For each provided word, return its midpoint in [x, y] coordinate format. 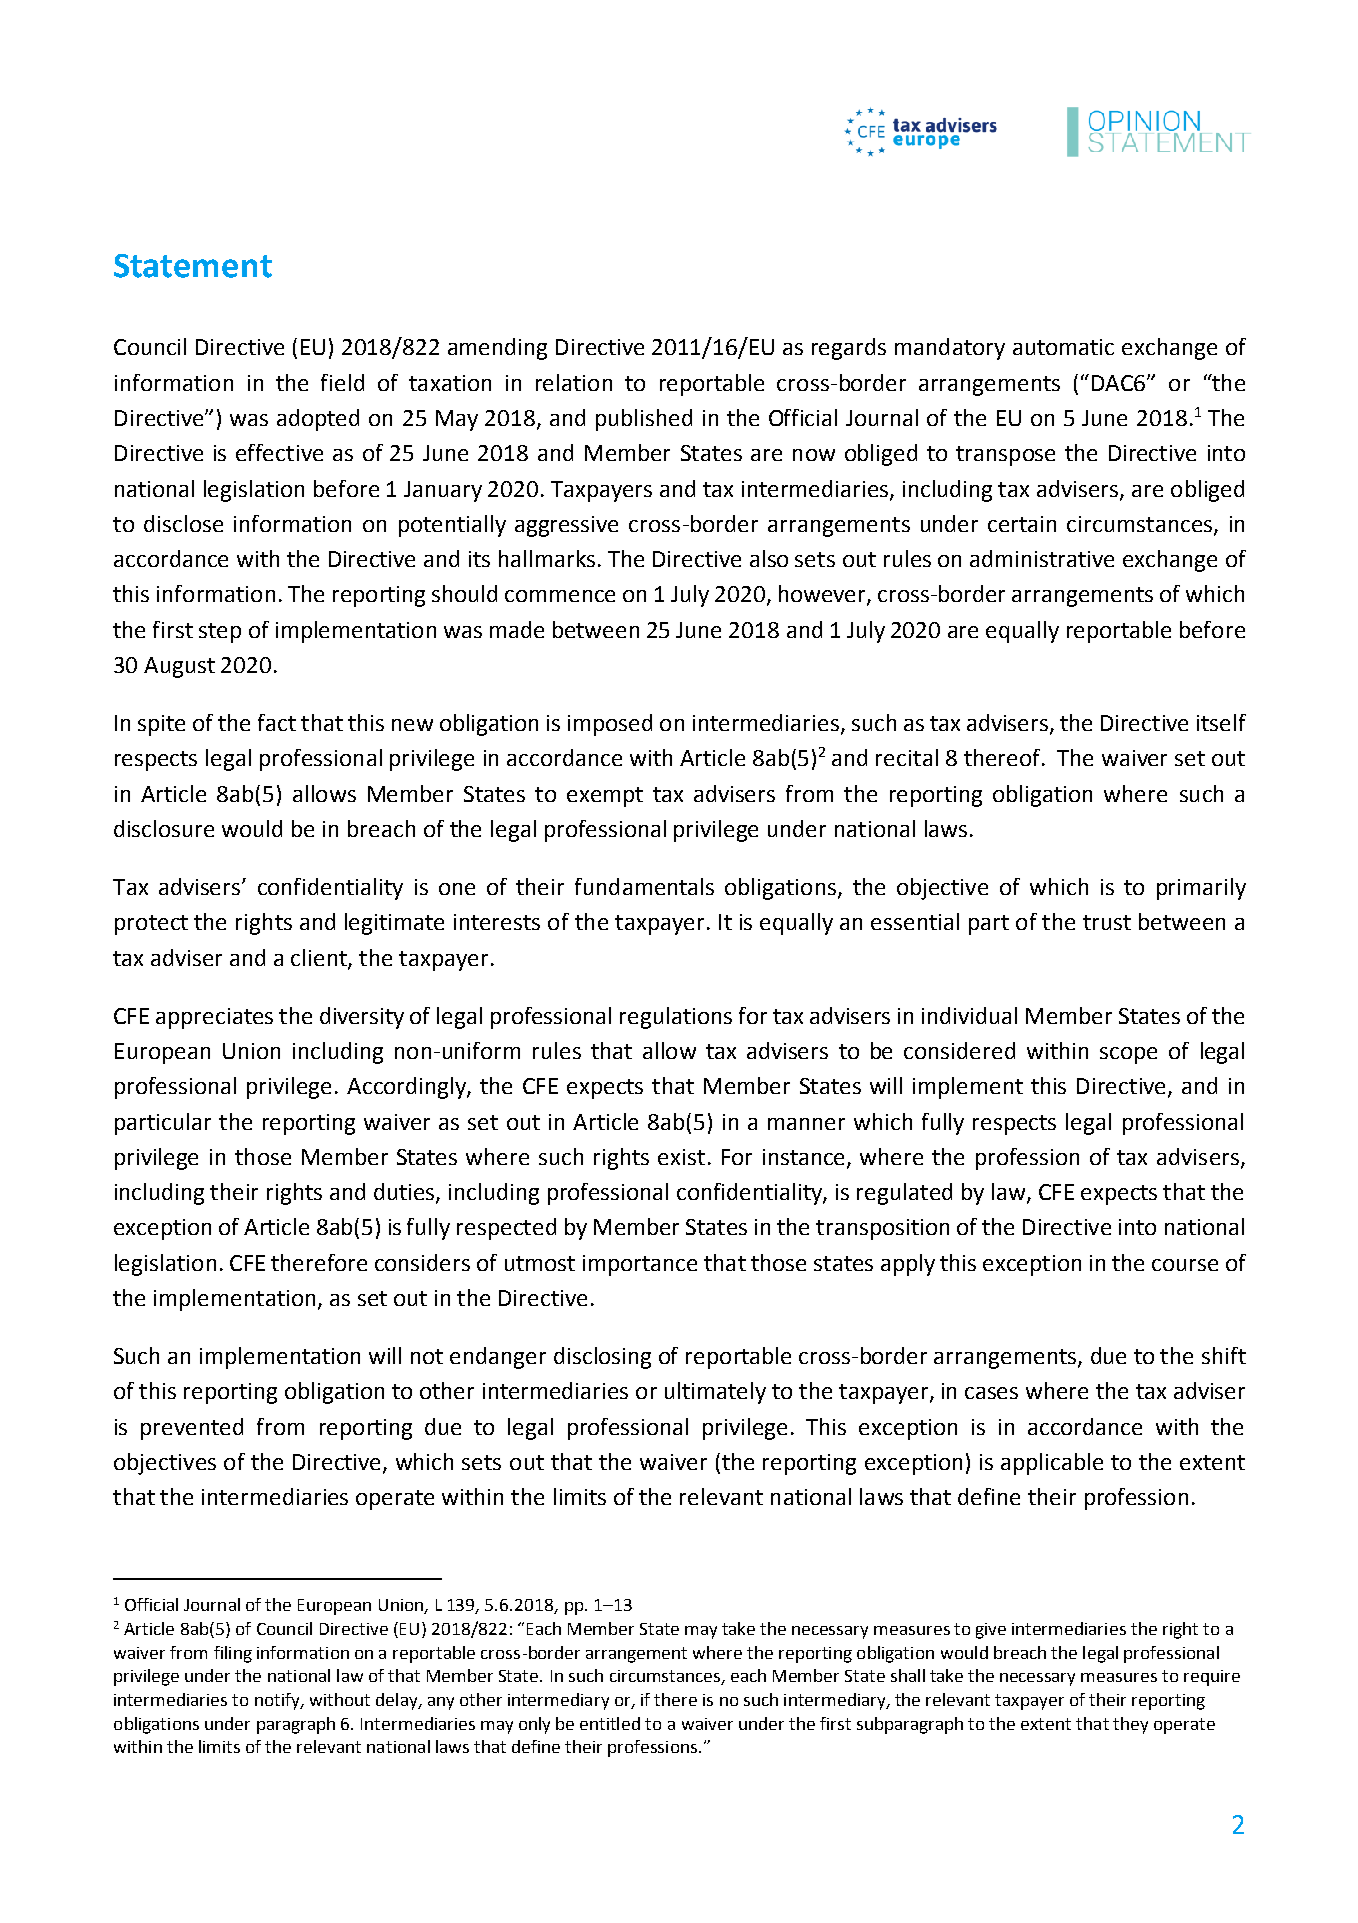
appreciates [214, 1018]
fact [277, 722]
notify [278, 1701]
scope [1128, 1055]
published [644, 420]
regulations [676, 1018]
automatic [1063, 347]
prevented [192, 1429]
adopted [318, 420]
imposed [610, 725]
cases [991, 1393]
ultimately [715, 1393]
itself [1221, 722]
